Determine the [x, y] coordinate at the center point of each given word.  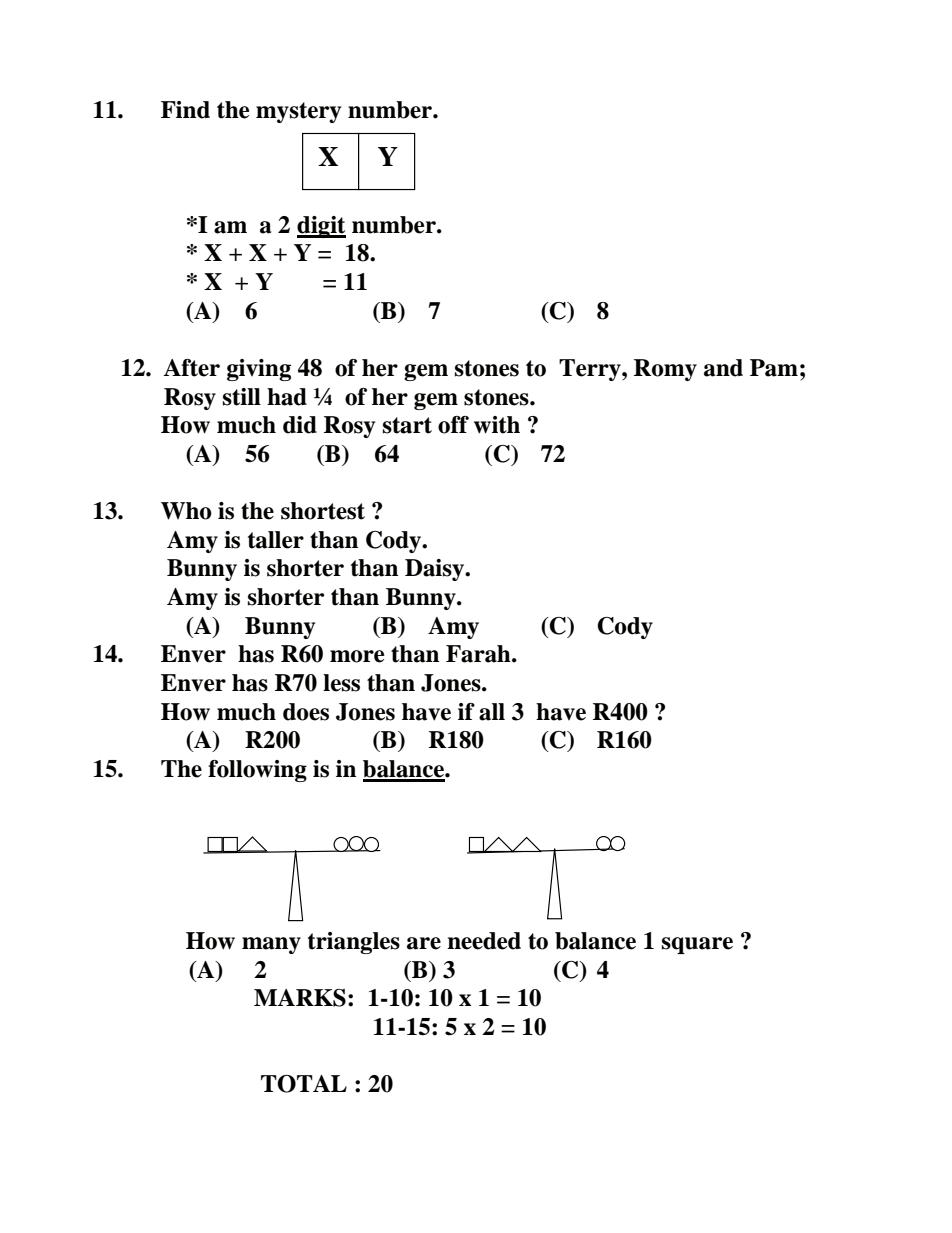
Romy [665, 370]
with [497, 425]
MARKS [300, 998]
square [697, 945]
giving [259, 370]
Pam [774, 368]
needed [484, 941]
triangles [354, 943]
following [257, 771]
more [357, 656]
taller [276, 540]
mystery [298, 112]
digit [321, 227]
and [723, 368]
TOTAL [304, 1084]
